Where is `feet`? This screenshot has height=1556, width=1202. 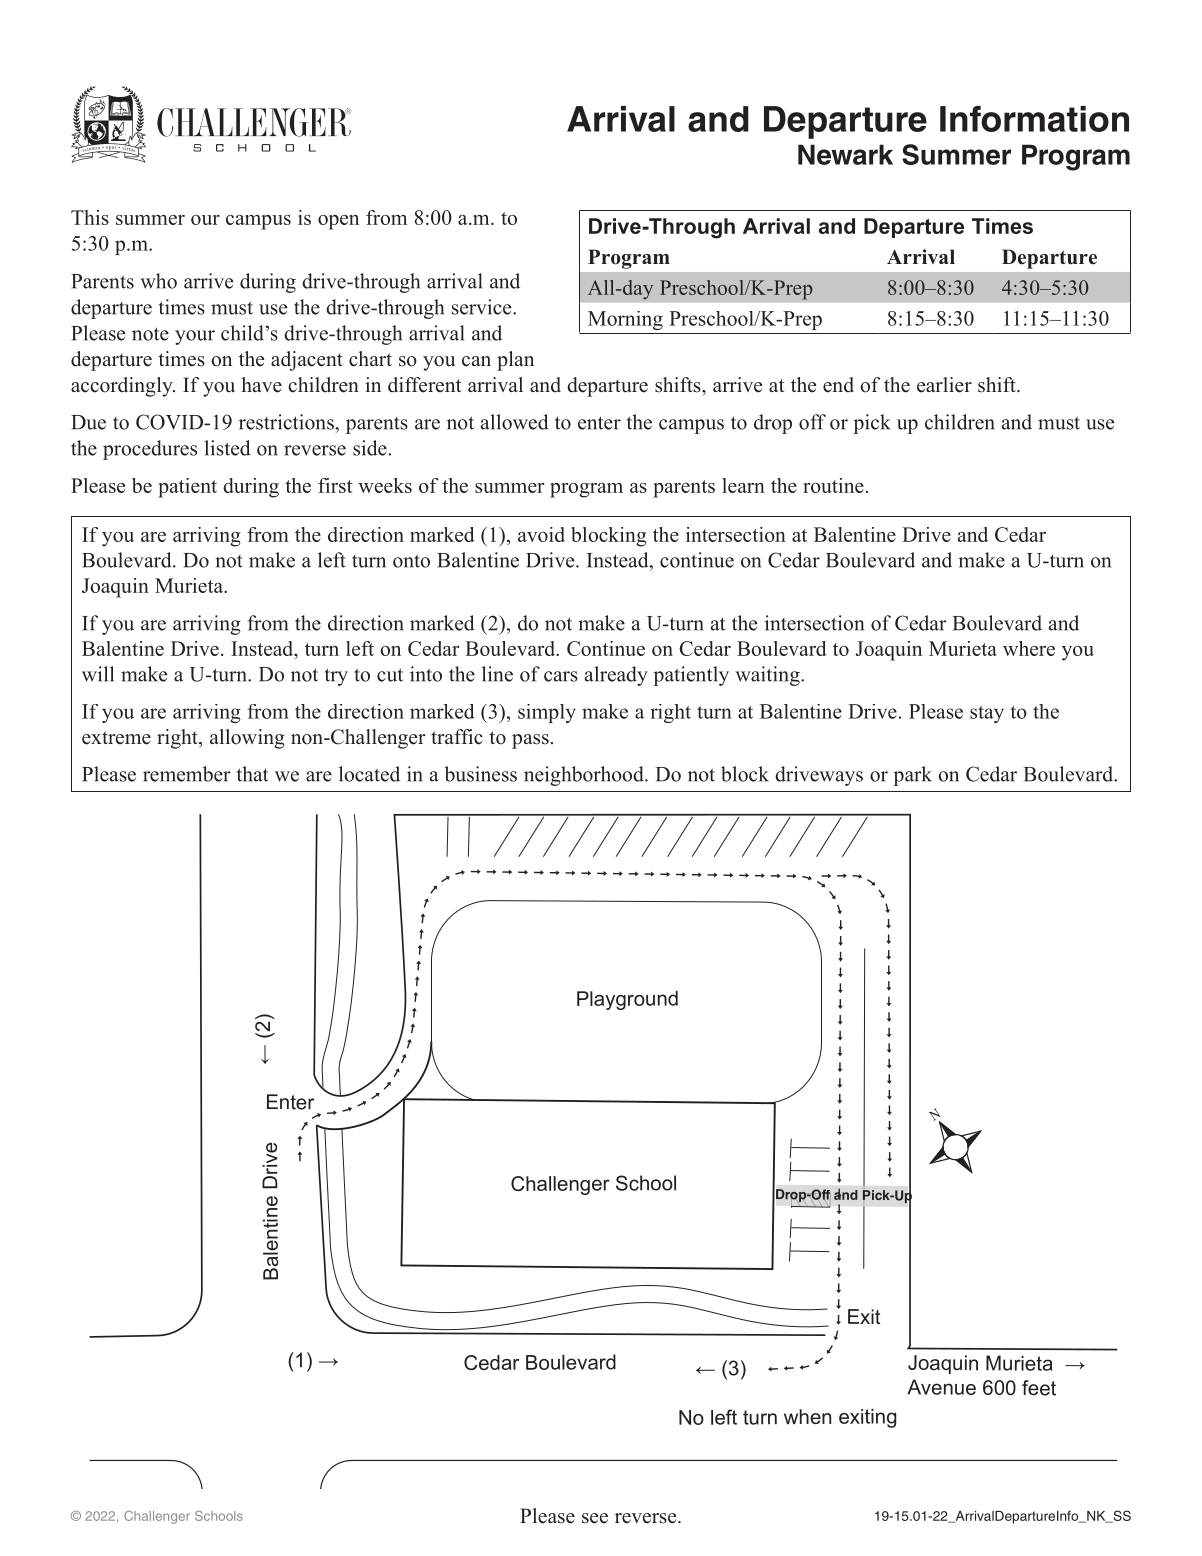 feet is located at coordinates (1039, 1388).
